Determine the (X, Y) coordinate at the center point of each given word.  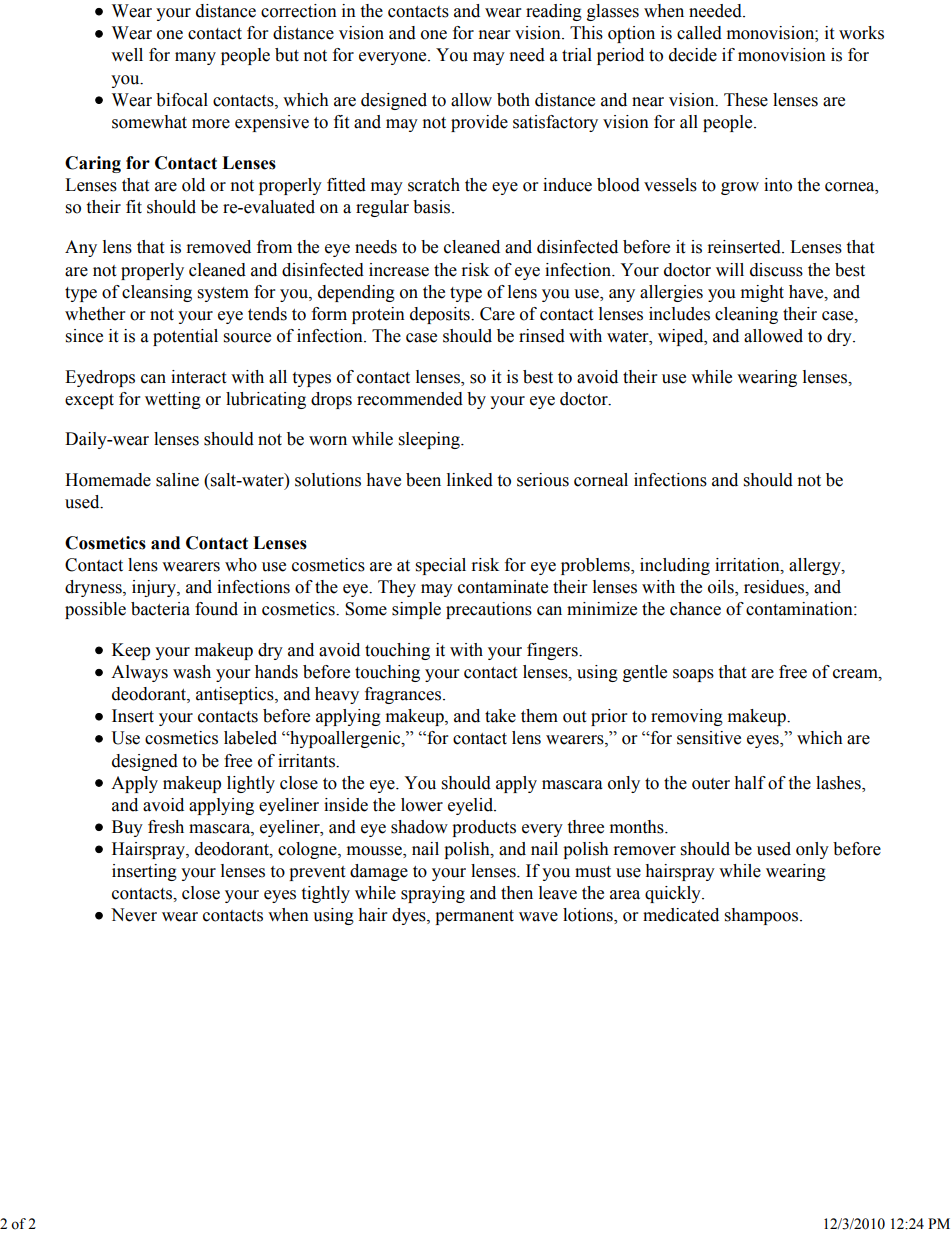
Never (134, 915)
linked (470, 480)
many (195, 58)
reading (554, 12)
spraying (433, 894)
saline (177, 480)
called (699, 33)
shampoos (763, 916)
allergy (816, 566)
